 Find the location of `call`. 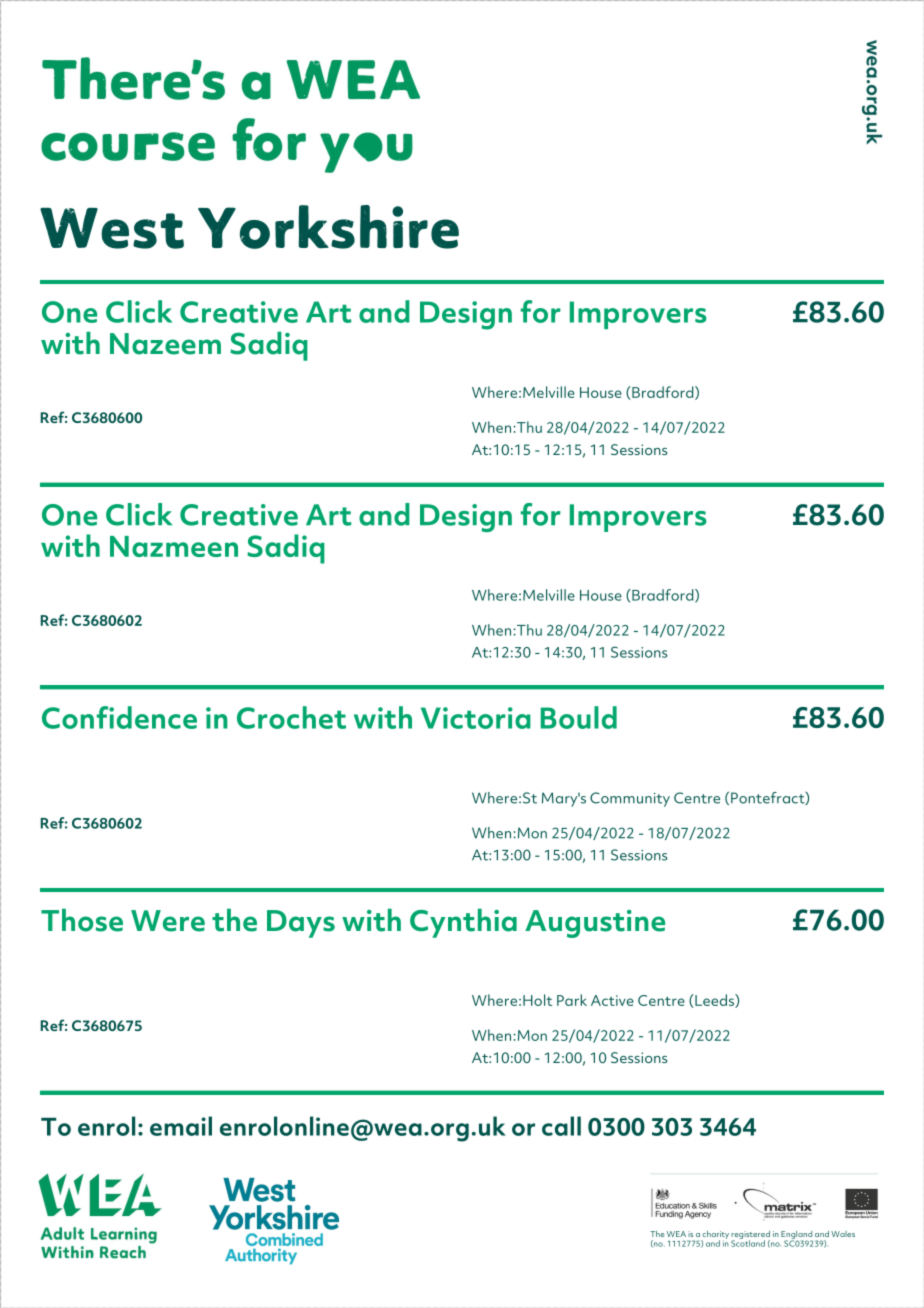

call is located at coordinates (561, 1126).
